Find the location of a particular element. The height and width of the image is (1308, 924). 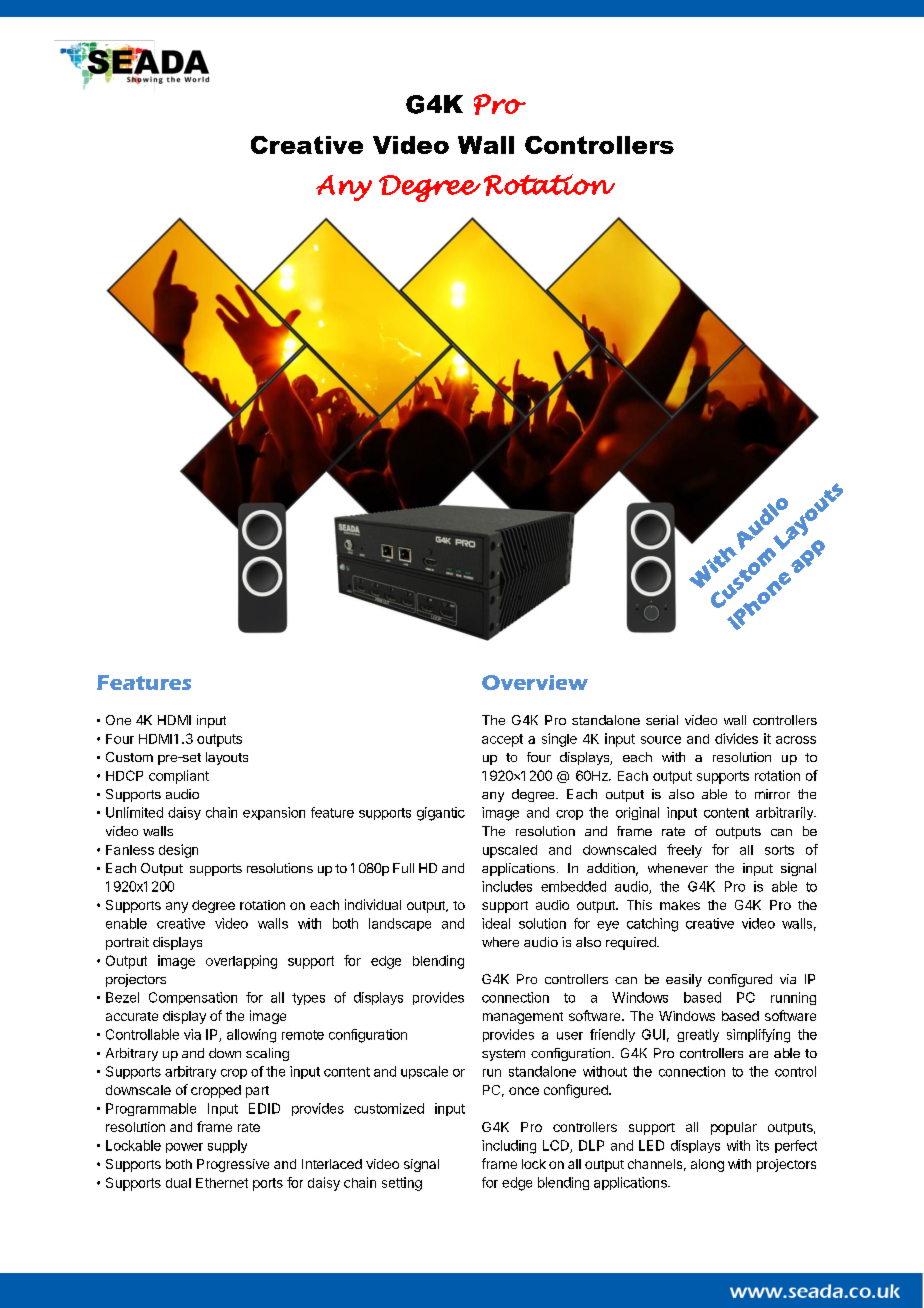

setting is located at coordinates (402, 1184).
